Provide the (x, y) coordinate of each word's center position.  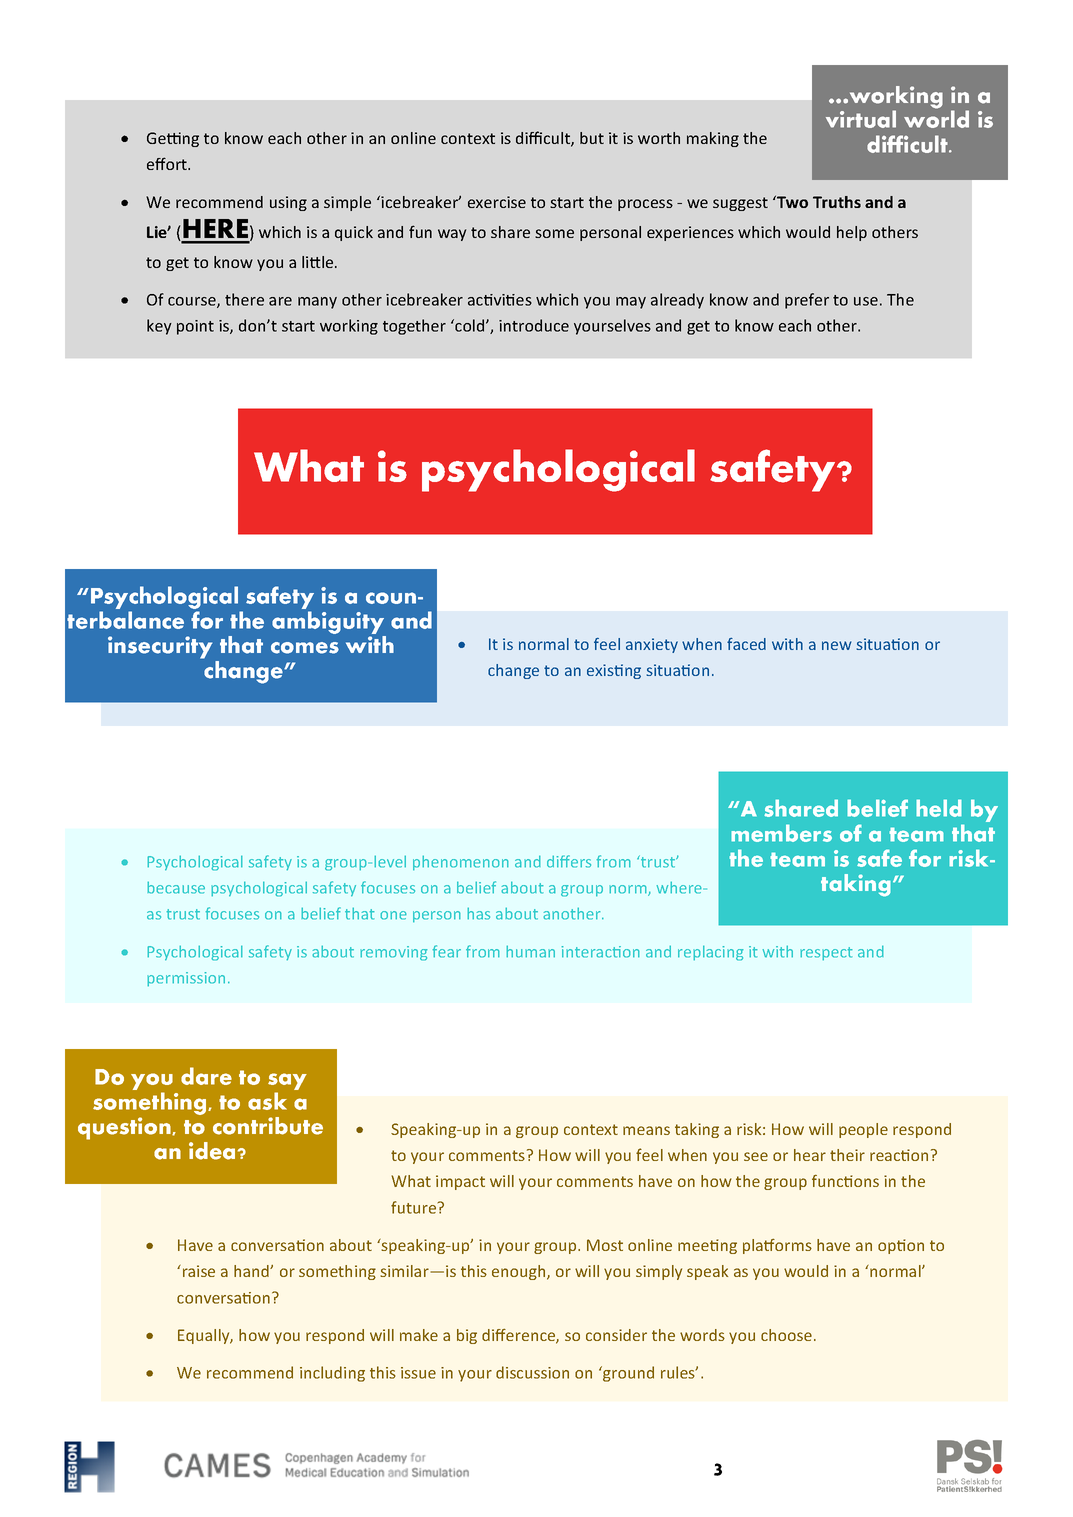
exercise (497, 202)
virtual (861, 119)
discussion (532, 1372)
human (530, 952)
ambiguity (328, 622)
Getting (173, 139)
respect (826, 953)
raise (197, 1271)
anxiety (652, 645)
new (837, 645)
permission (186, 979)
